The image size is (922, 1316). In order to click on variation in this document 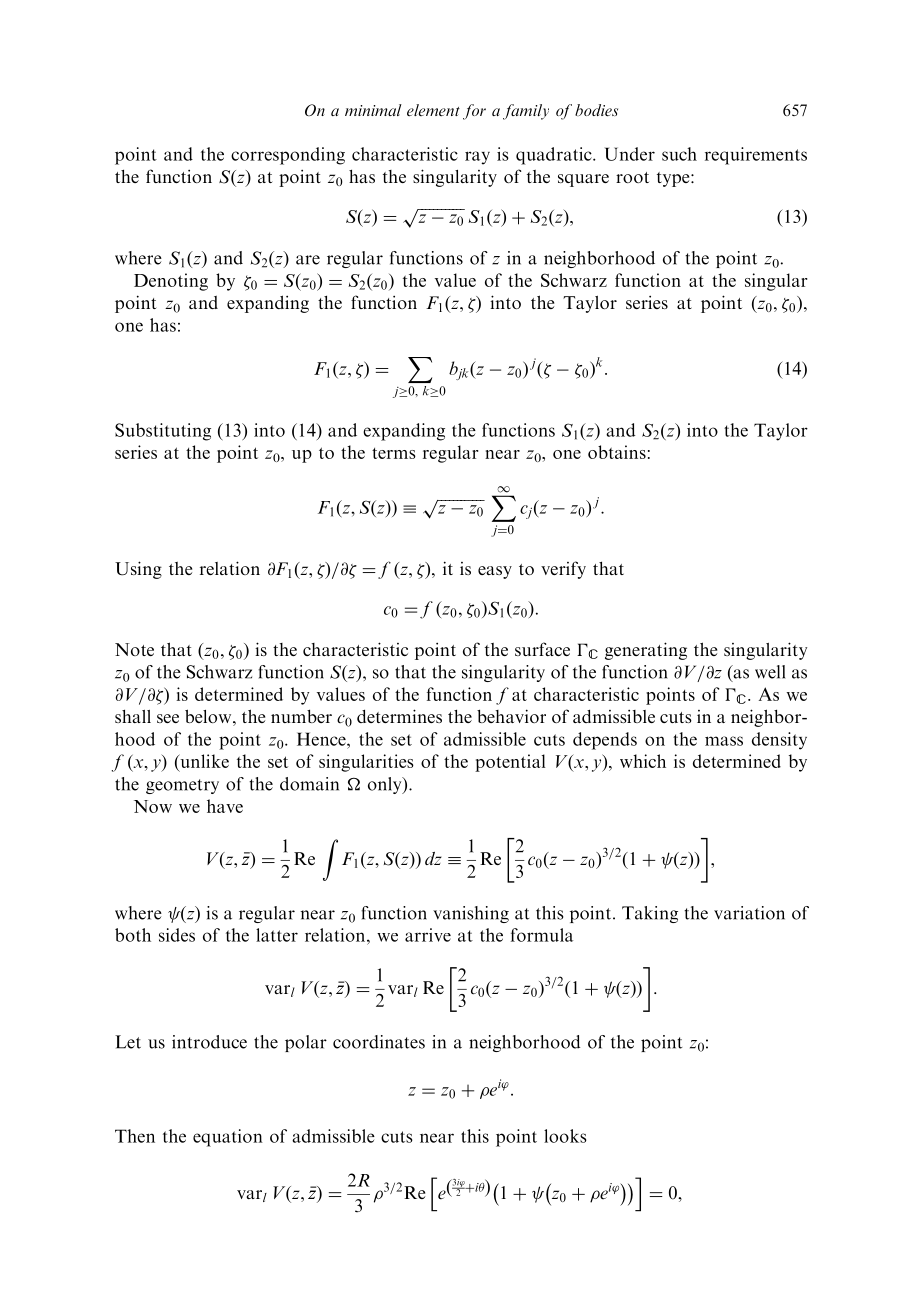, I will do `click(749, 913)`.
